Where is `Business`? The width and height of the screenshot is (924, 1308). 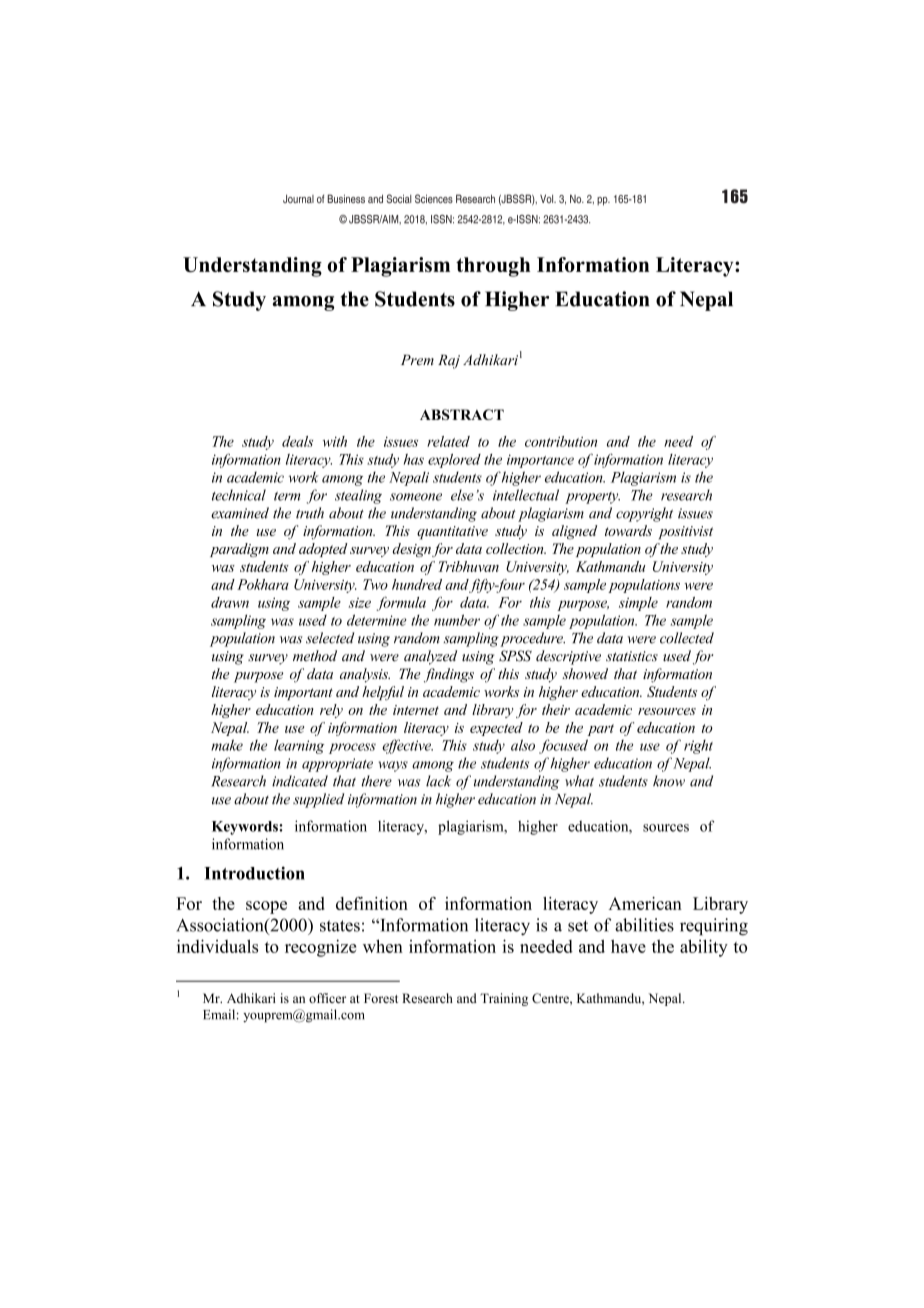 Business is located at coordinates (346, 198).
